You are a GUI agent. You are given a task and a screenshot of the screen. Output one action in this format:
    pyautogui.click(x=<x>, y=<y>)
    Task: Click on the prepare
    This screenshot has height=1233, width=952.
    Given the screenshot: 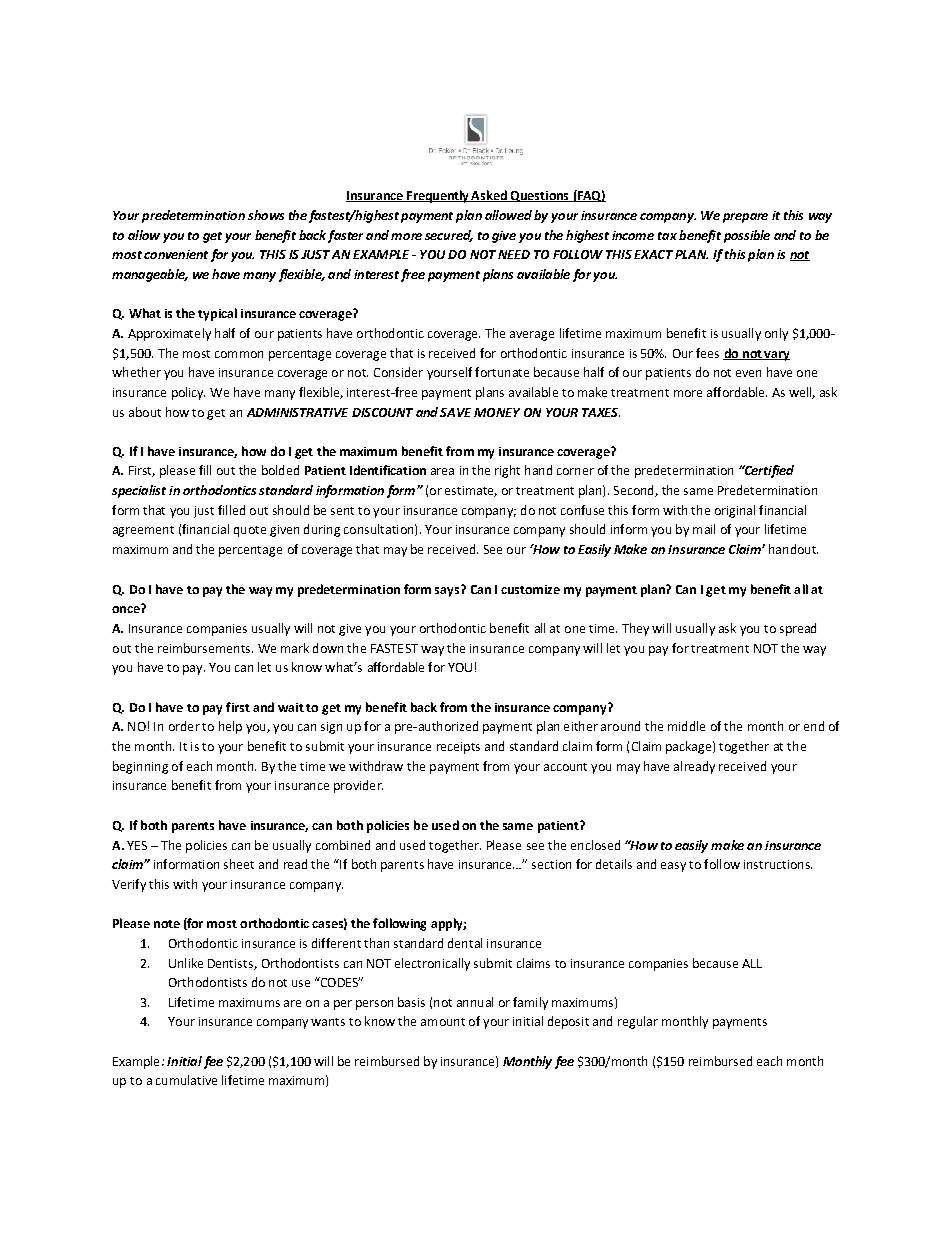 What is the action you would take?
    pyautogui.click(x=745, y=218)
